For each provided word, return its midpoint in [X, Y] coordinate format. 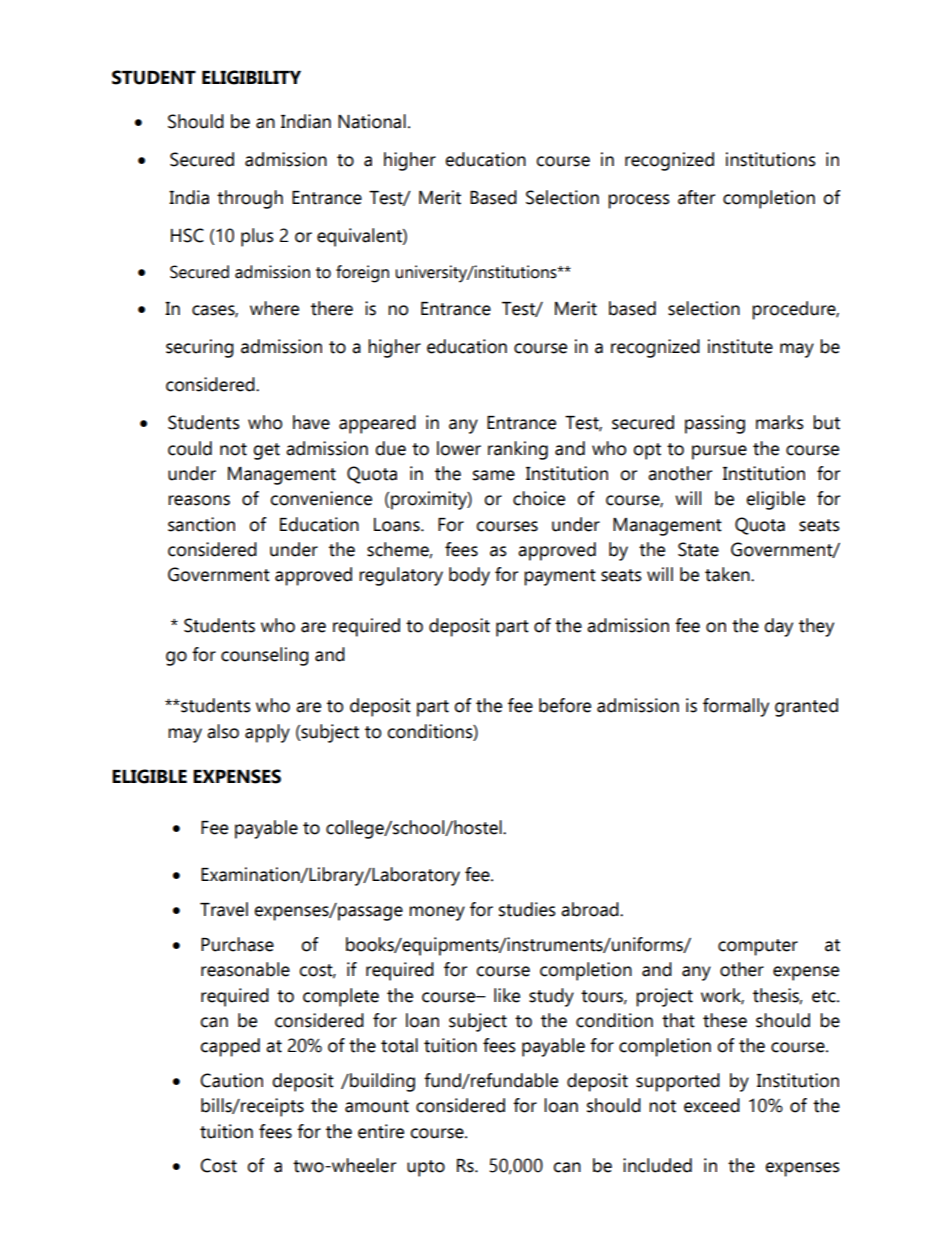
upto [426, 1168]
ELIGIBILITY [251, 77]
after [696, 197]
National [372, 121]
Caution [231, 1080]
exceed [712, 1105]
